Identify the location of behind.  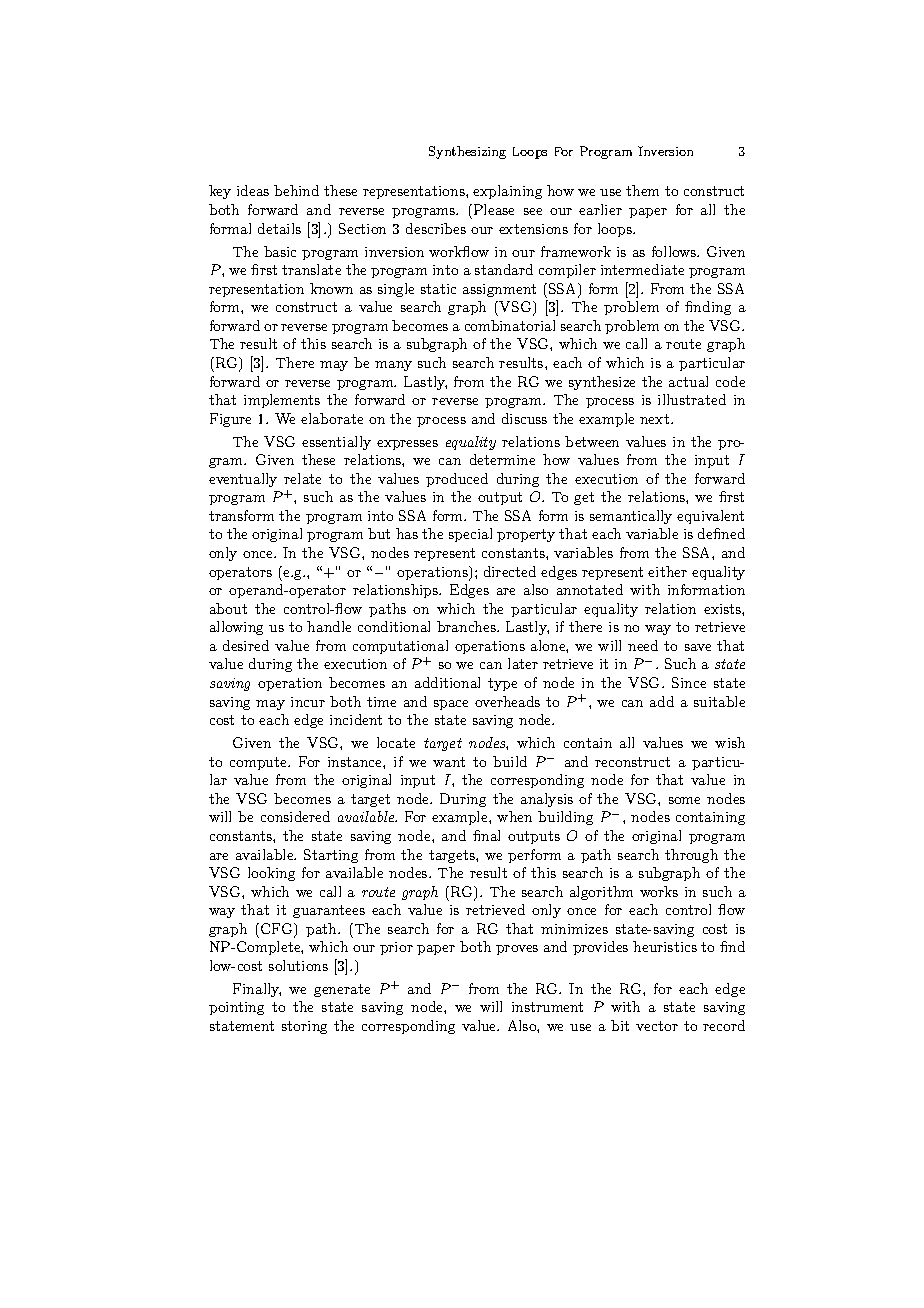
(296, 190).
